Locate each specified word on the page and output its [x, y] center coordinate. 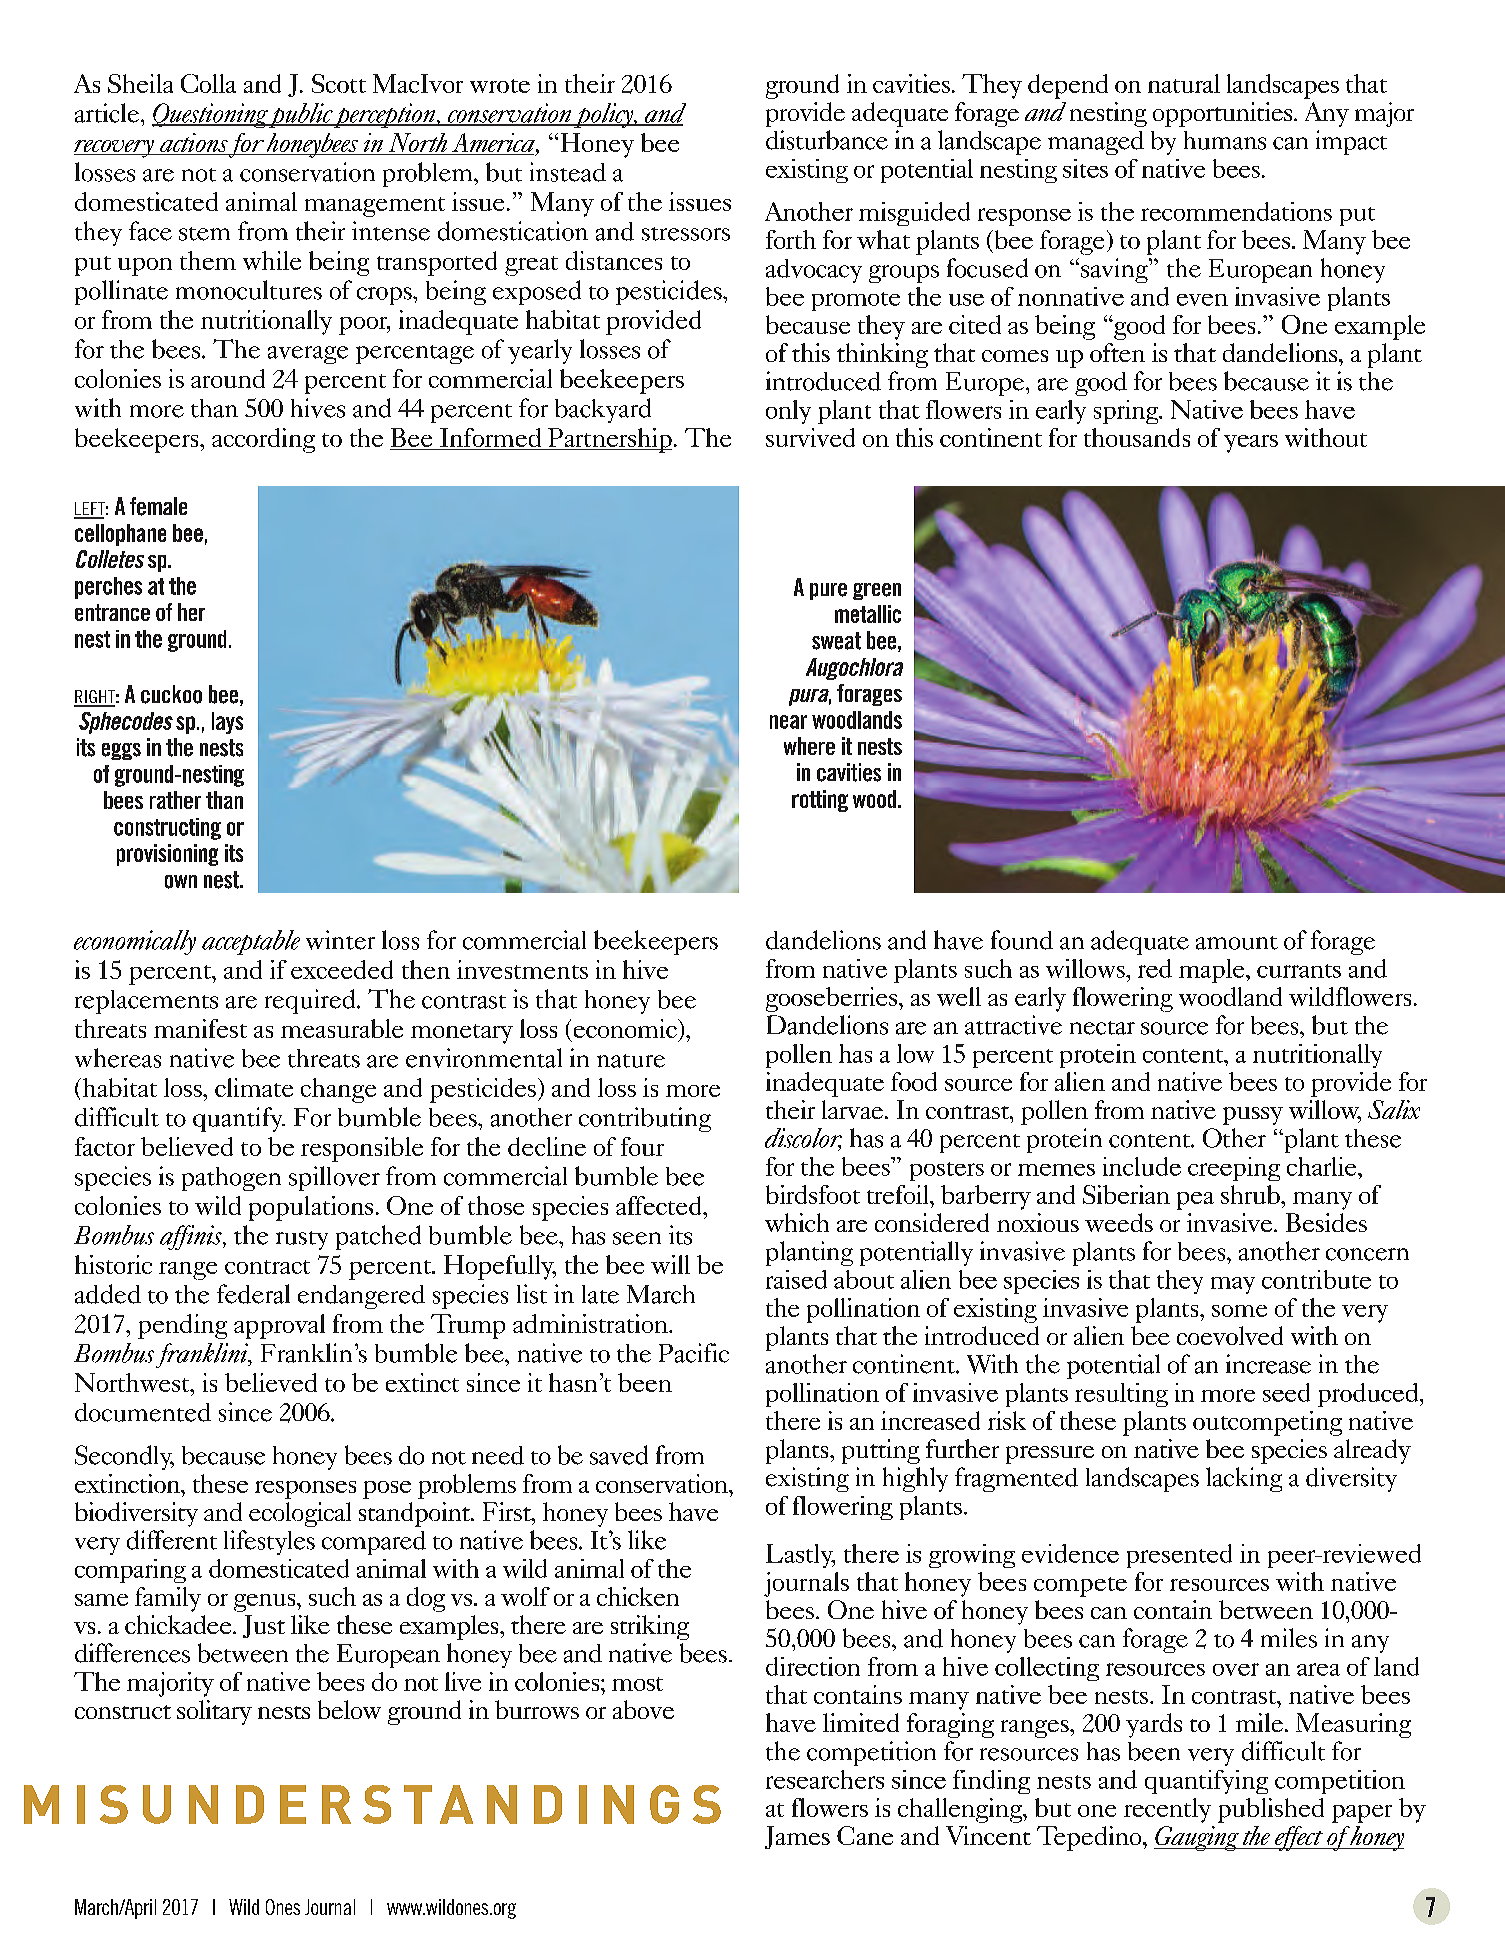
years [1251, 444]
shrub [1251, 1194]
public [301, 115]
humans [1225, 140]
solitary [214, 1712]
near [788, 722]
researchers [825, 1779]
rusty [302, 1240]
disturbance [827, 140]
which [797, 1222]
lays [227, 723]
